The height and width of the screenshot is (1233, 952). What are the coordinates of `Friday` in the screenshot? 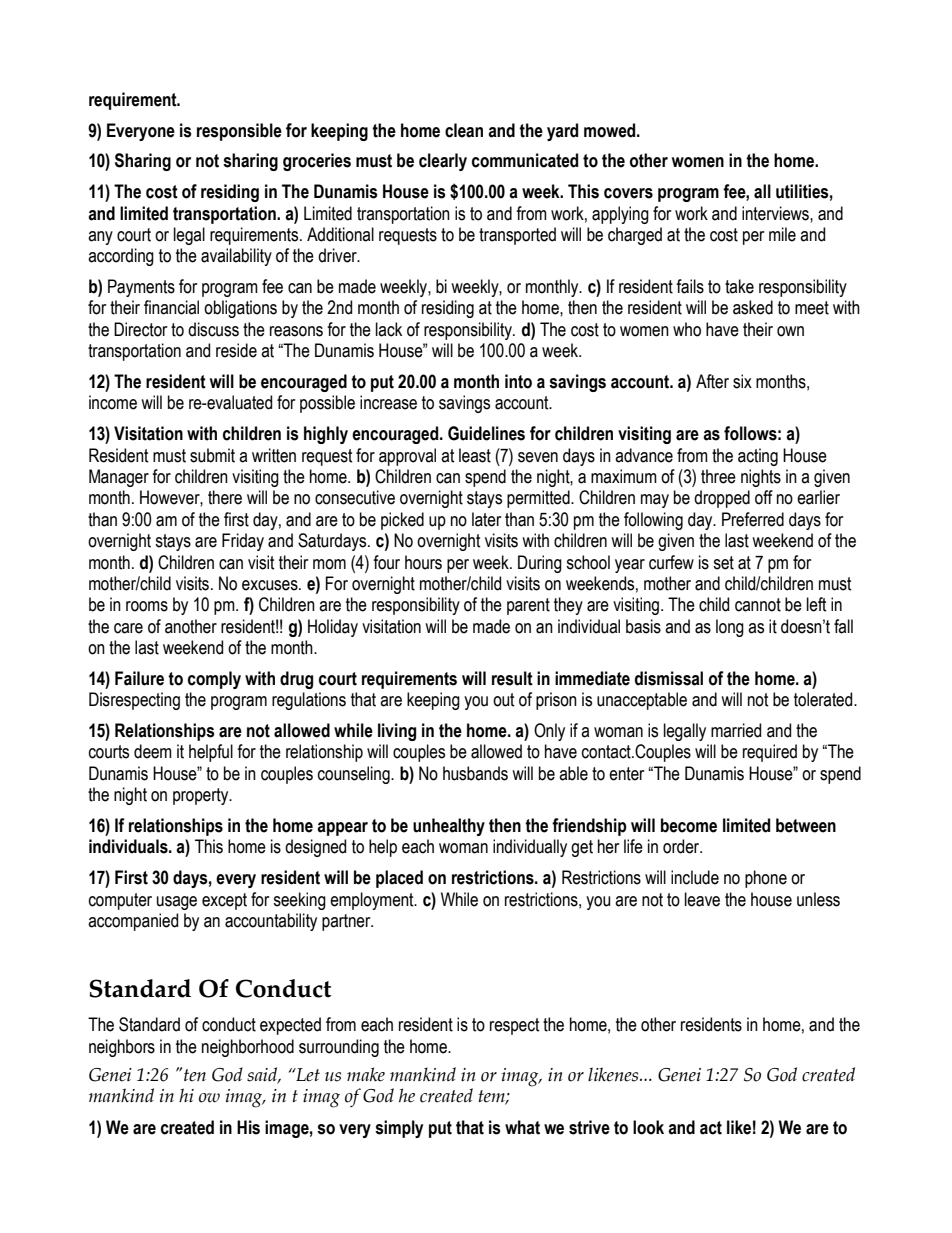 It's located at (243, 542).
